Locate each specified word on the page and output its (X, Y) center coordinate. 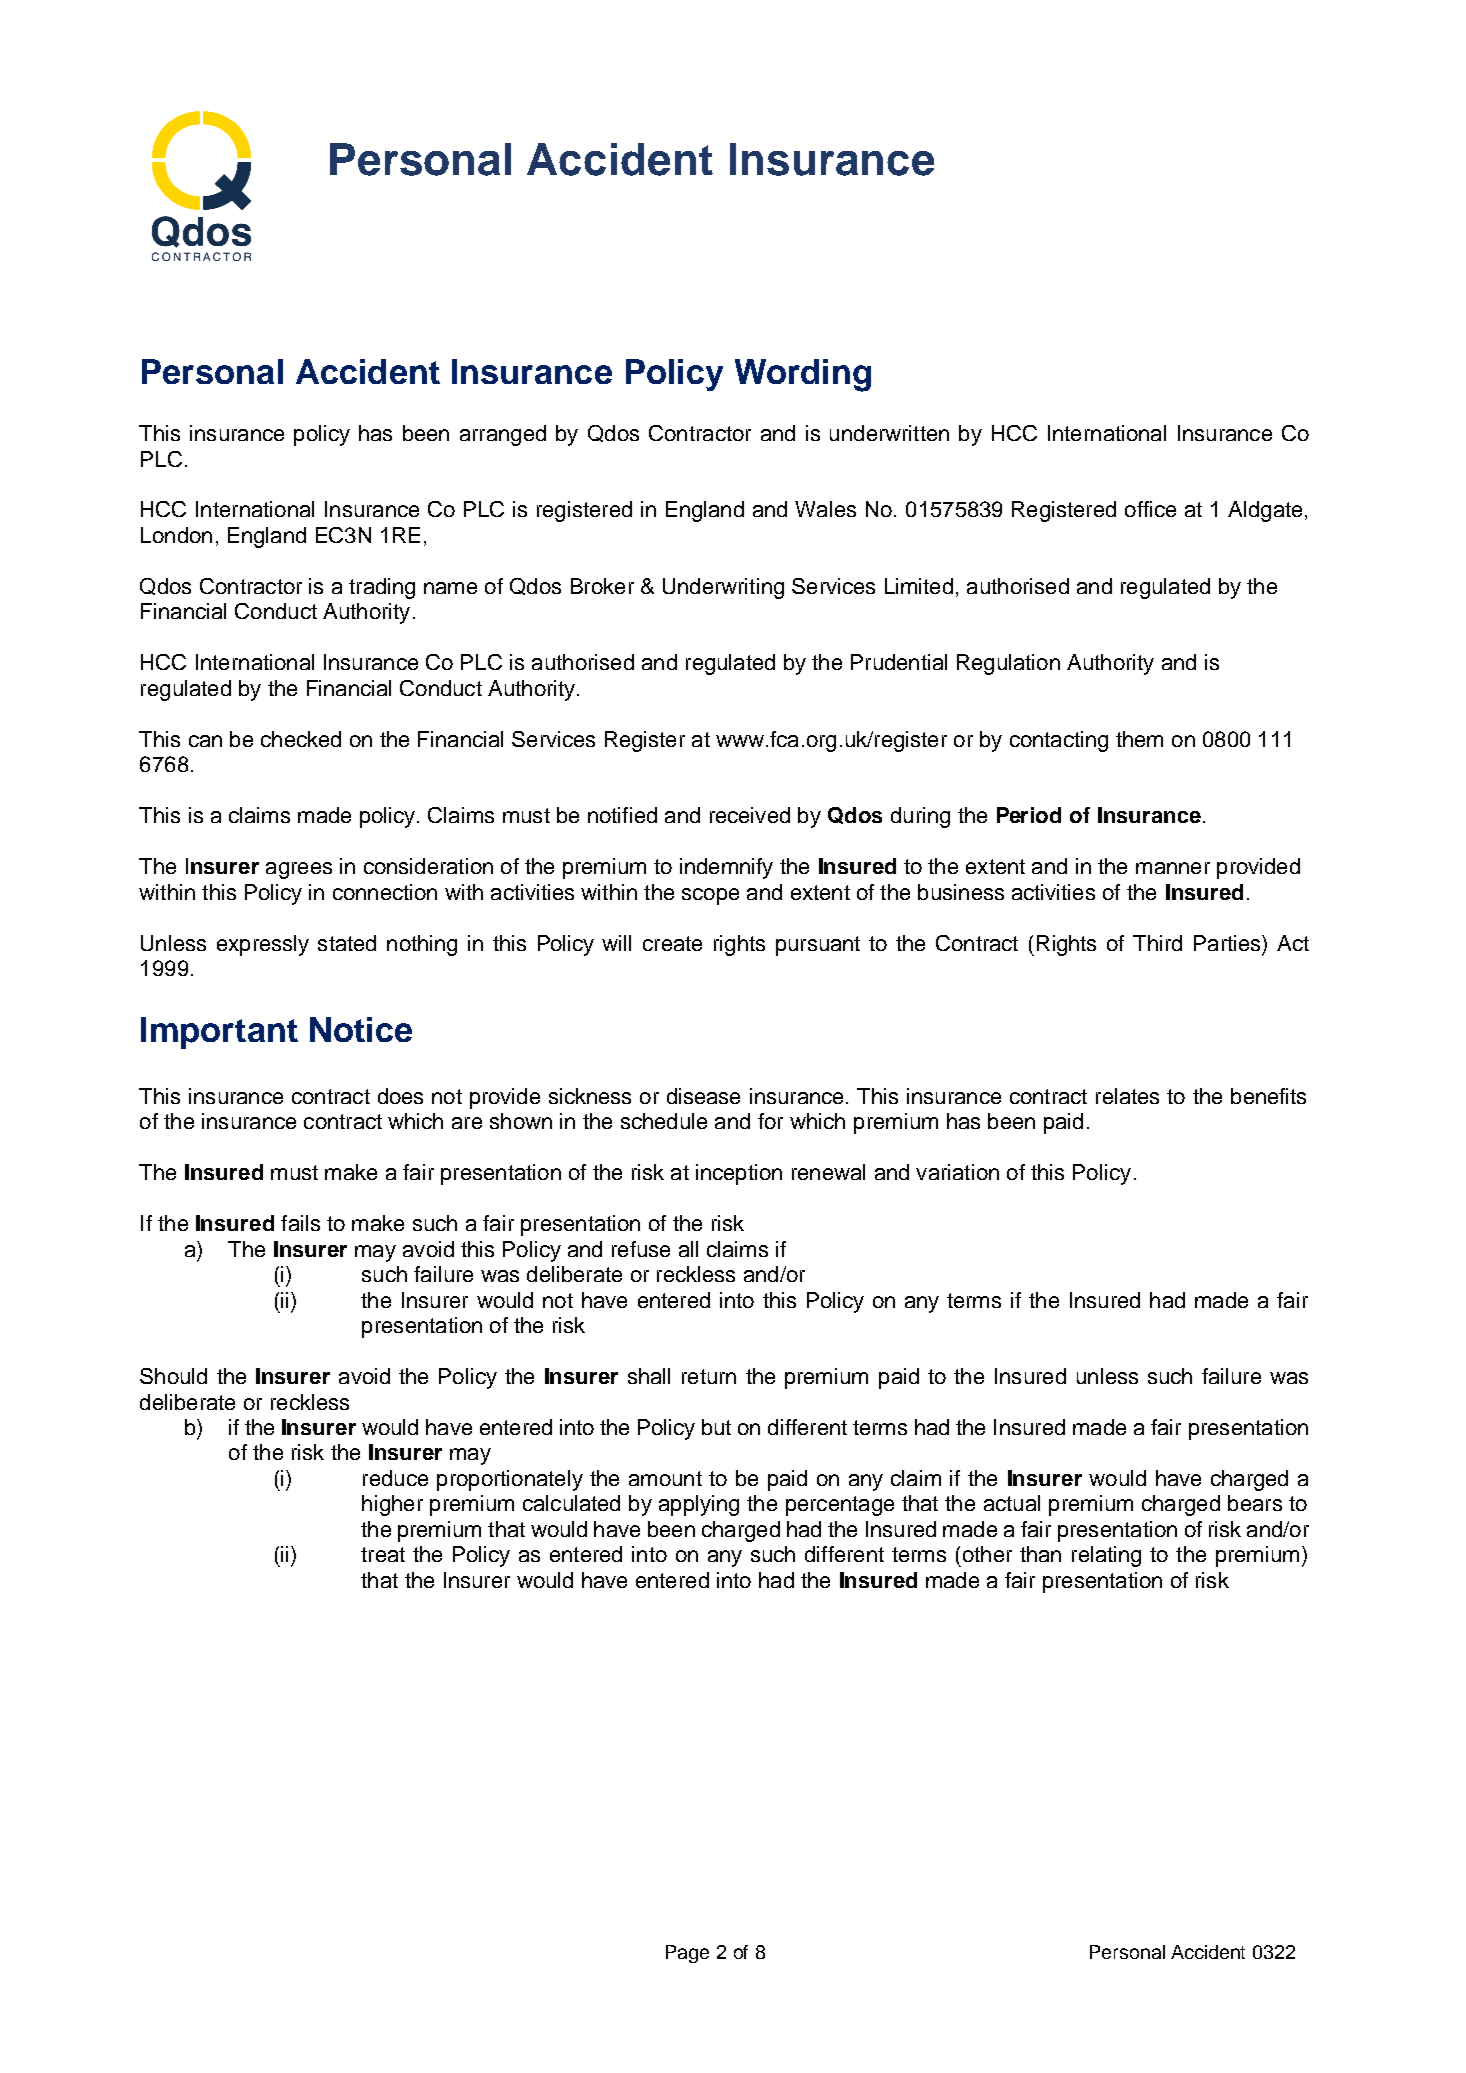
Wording (803, 375)
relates (1127, 1096)
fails (300, 1223)
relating (1106, 1556)
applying (699, 1505)
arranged (503, 435)
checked (301, 739)
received (750, 815)
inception (739, 1174)
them (1139, 739)
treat (383, 1554)
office (1150, 509)
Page (687, 1954)
